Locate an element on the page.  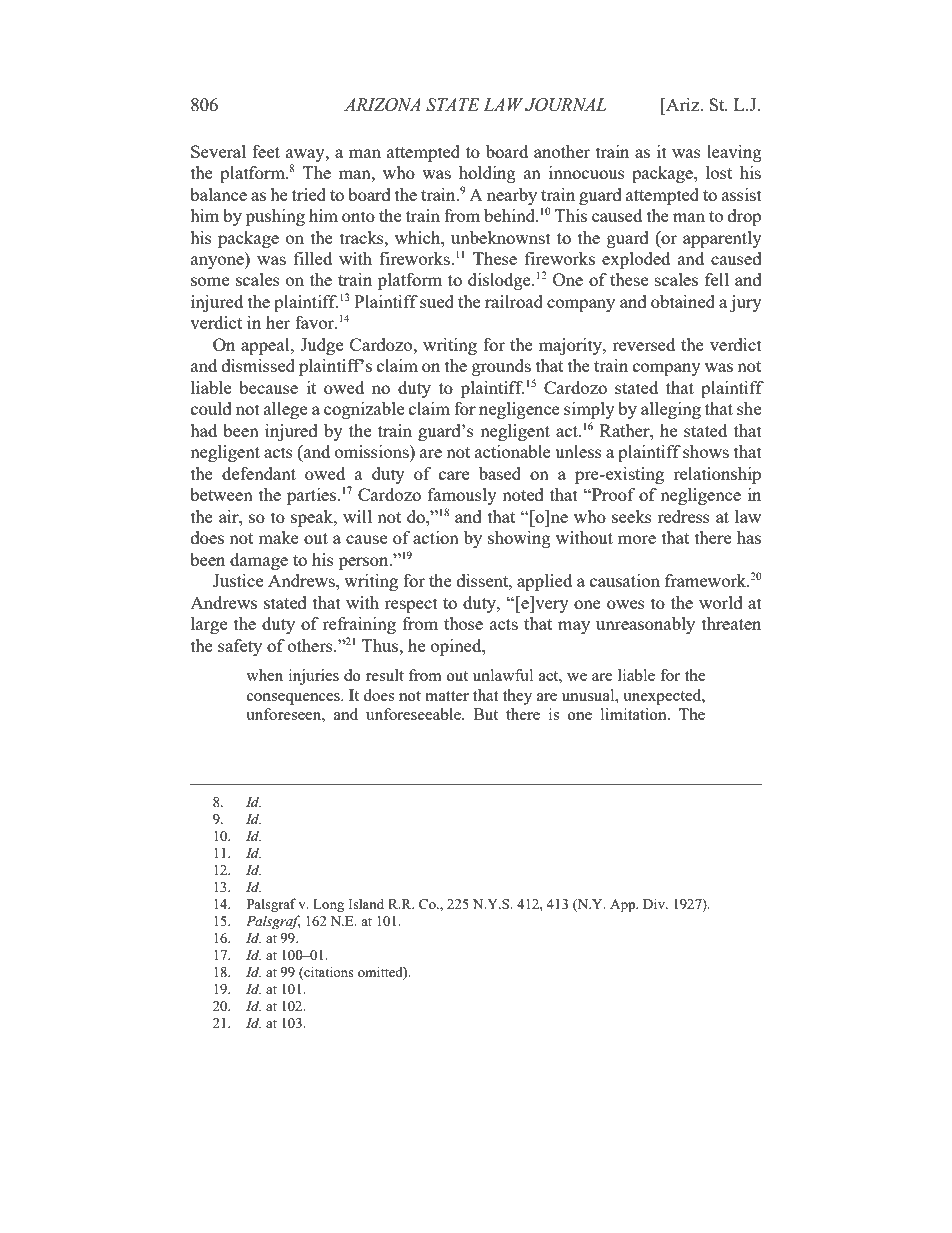
feet is located at coordinates (266, 151).
